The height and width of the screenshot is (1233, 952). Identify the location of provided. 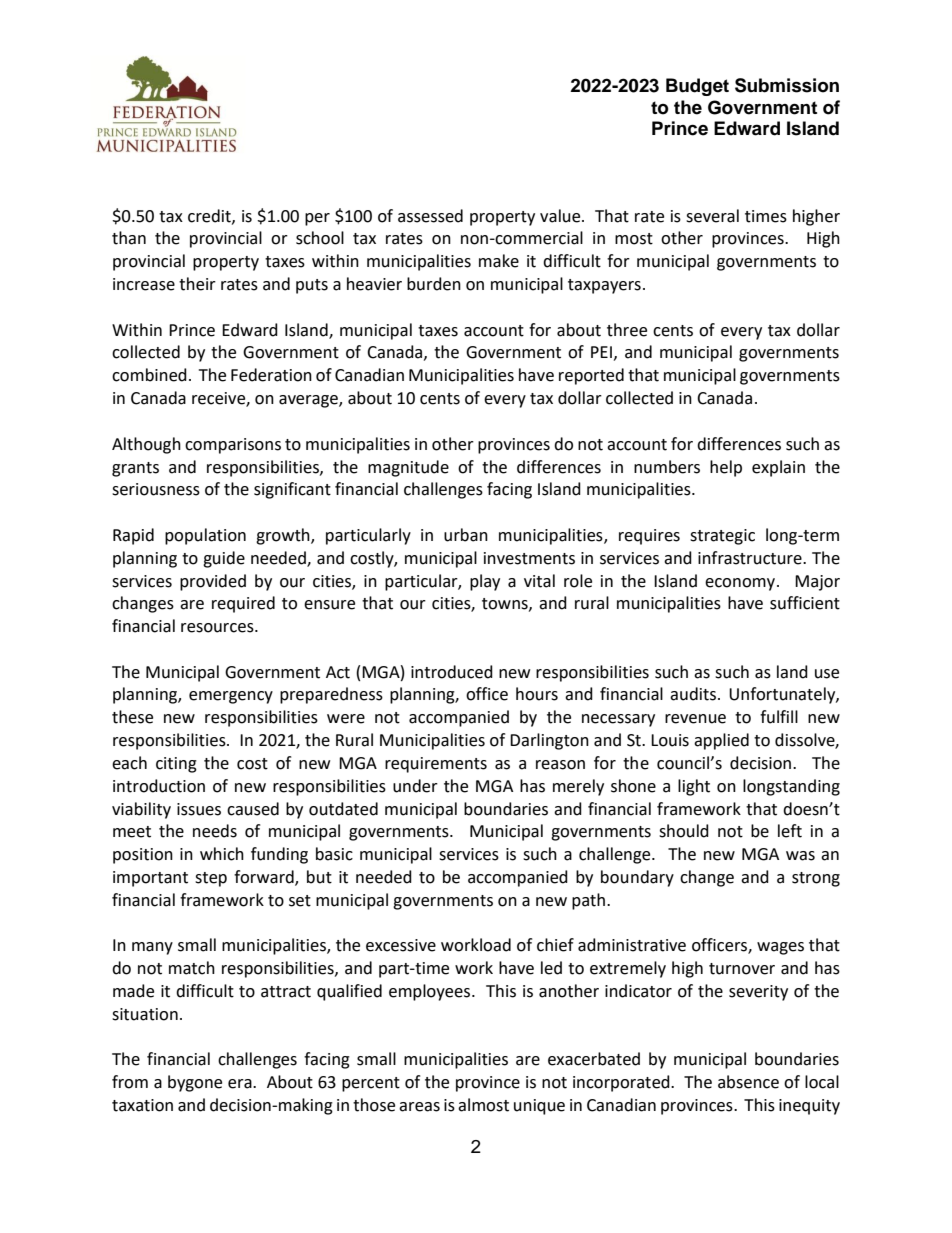
(213, 582).
